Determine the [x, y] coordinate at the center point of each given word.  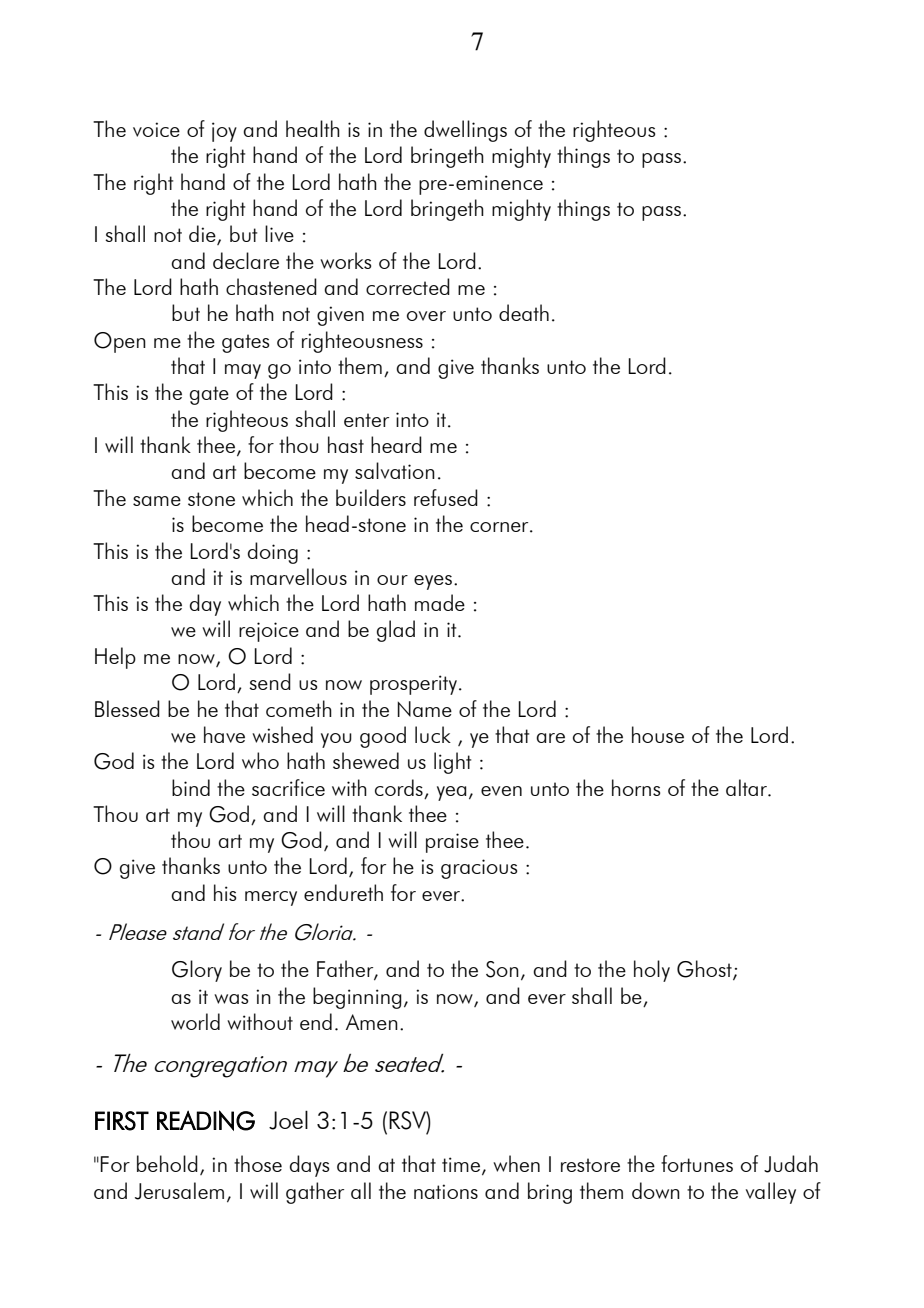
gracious [479, 869]
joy [224, 132]
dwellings [465, 131]
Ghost [705, 970]
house [658, 734]
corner [500, 527]
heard [396, 444]
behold [167, 1163]
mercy [271, 898]
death [524, 312]
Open [120, 342]
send [270, 681]
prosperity [413, 685]
